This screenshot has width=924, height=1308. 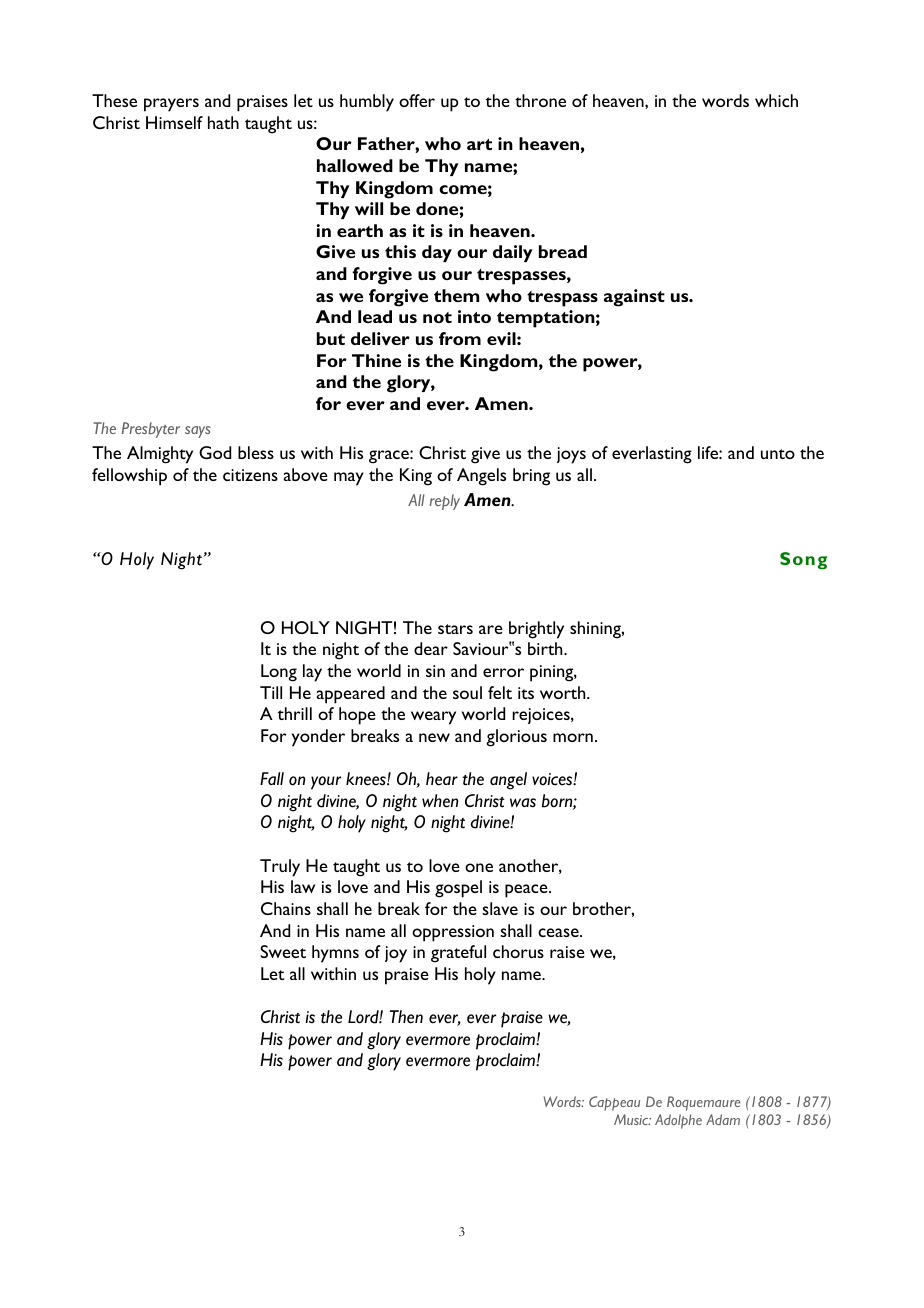 What do you see at coordinates (417, 100) in the screenshot?
I see `offer` at bounding box center [417, 100].
